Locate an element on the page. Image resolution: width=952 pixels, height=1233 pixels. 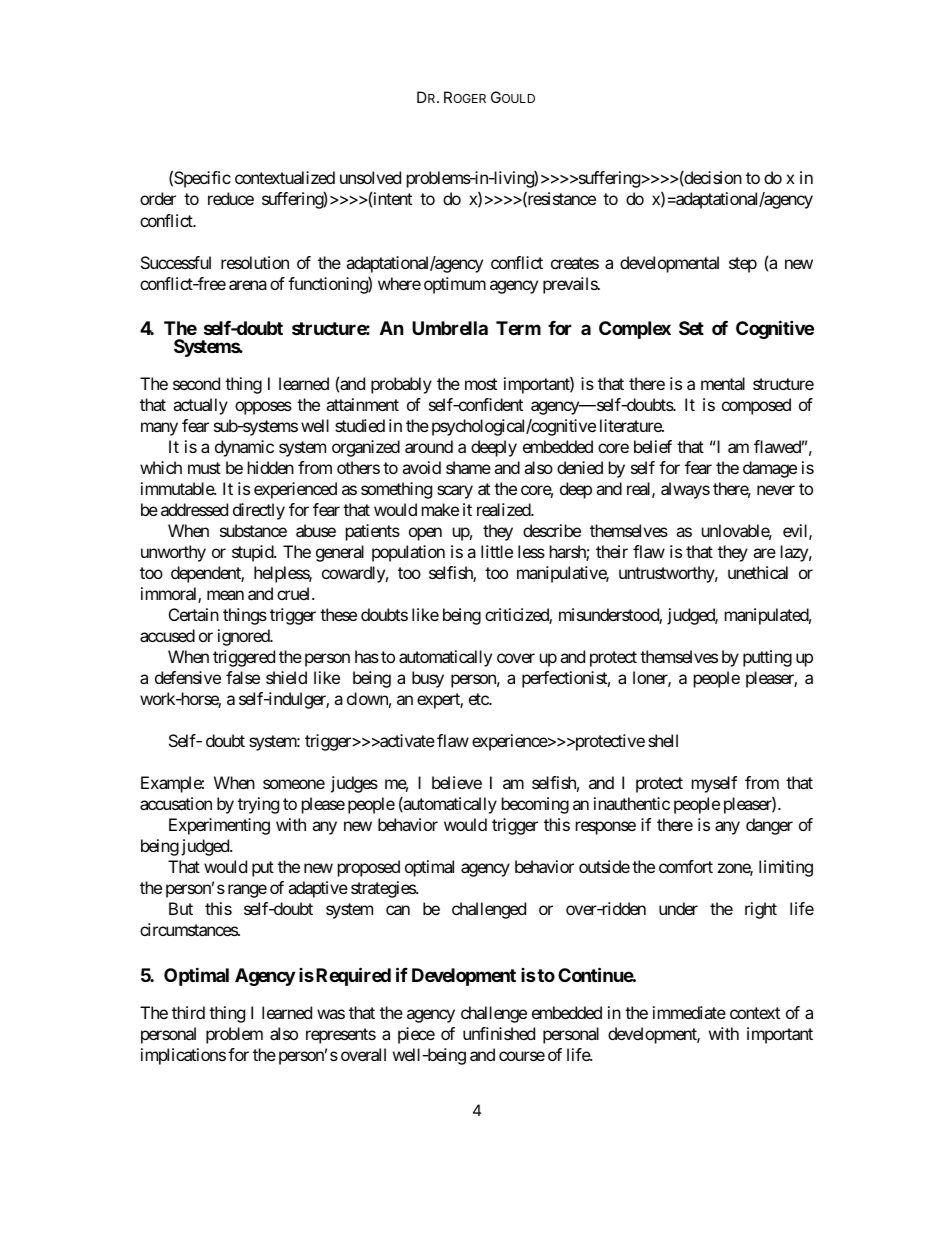
arena is located at coordinates (248, 285).
